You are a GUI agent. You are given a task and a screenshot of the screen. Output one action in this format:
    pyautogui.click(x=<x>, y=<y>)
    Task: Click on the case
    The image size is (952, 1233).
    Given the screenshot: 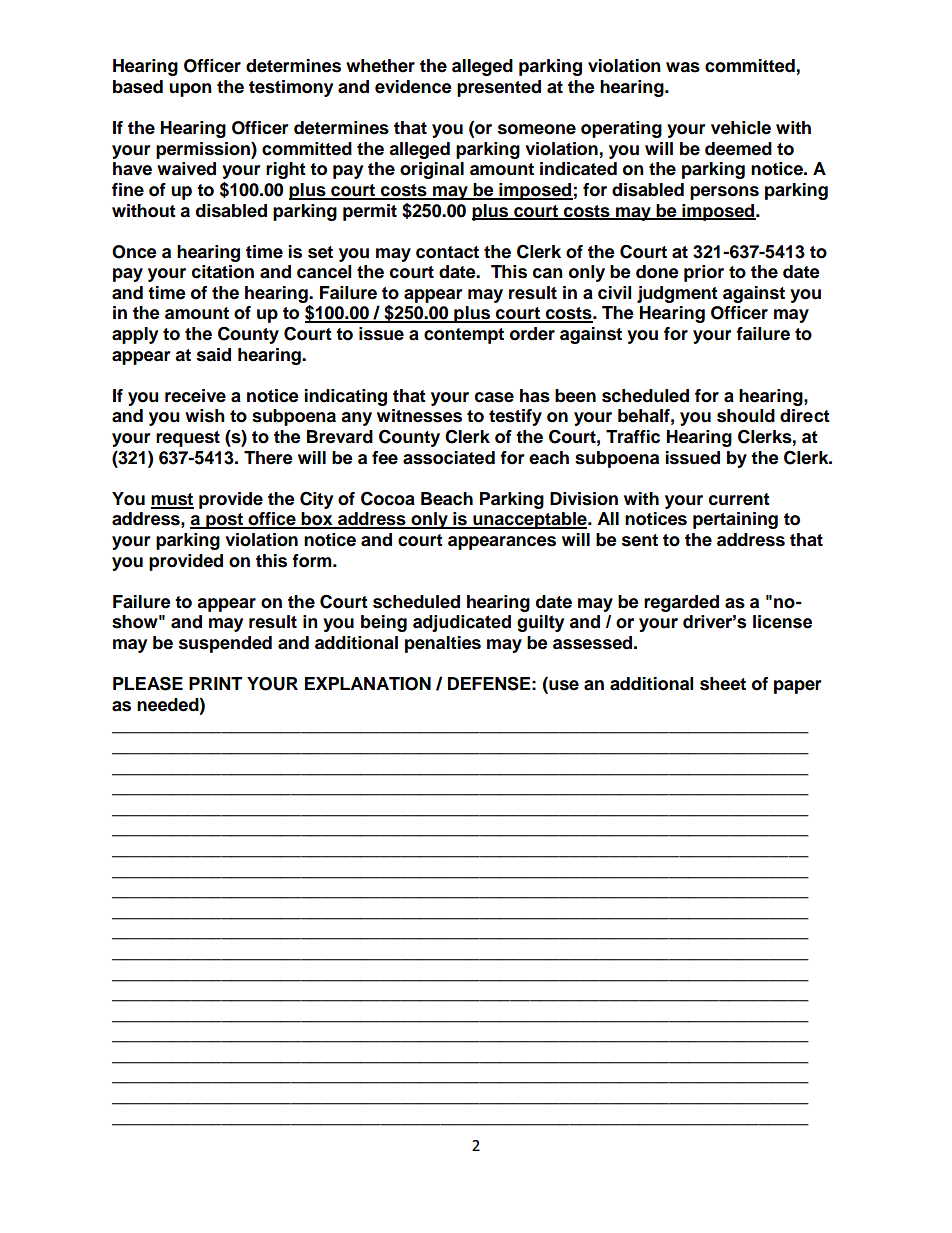 What is the action you would take?
    pyautogui.click(x=494, y=397)
